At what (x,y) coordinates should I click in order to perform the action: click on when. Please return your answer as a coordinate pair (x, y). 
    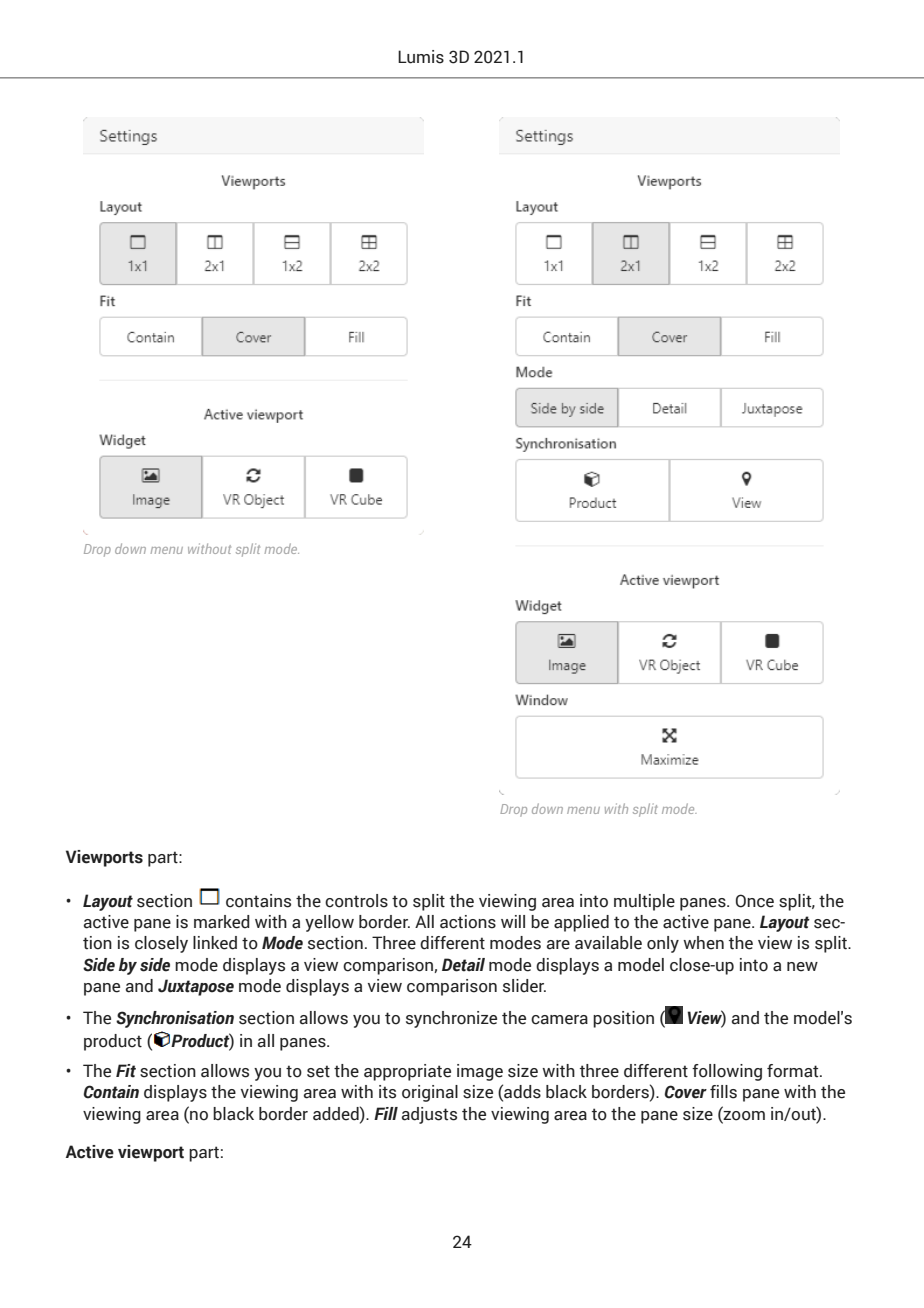
    Looking at the image, I should click on (703, 943).
